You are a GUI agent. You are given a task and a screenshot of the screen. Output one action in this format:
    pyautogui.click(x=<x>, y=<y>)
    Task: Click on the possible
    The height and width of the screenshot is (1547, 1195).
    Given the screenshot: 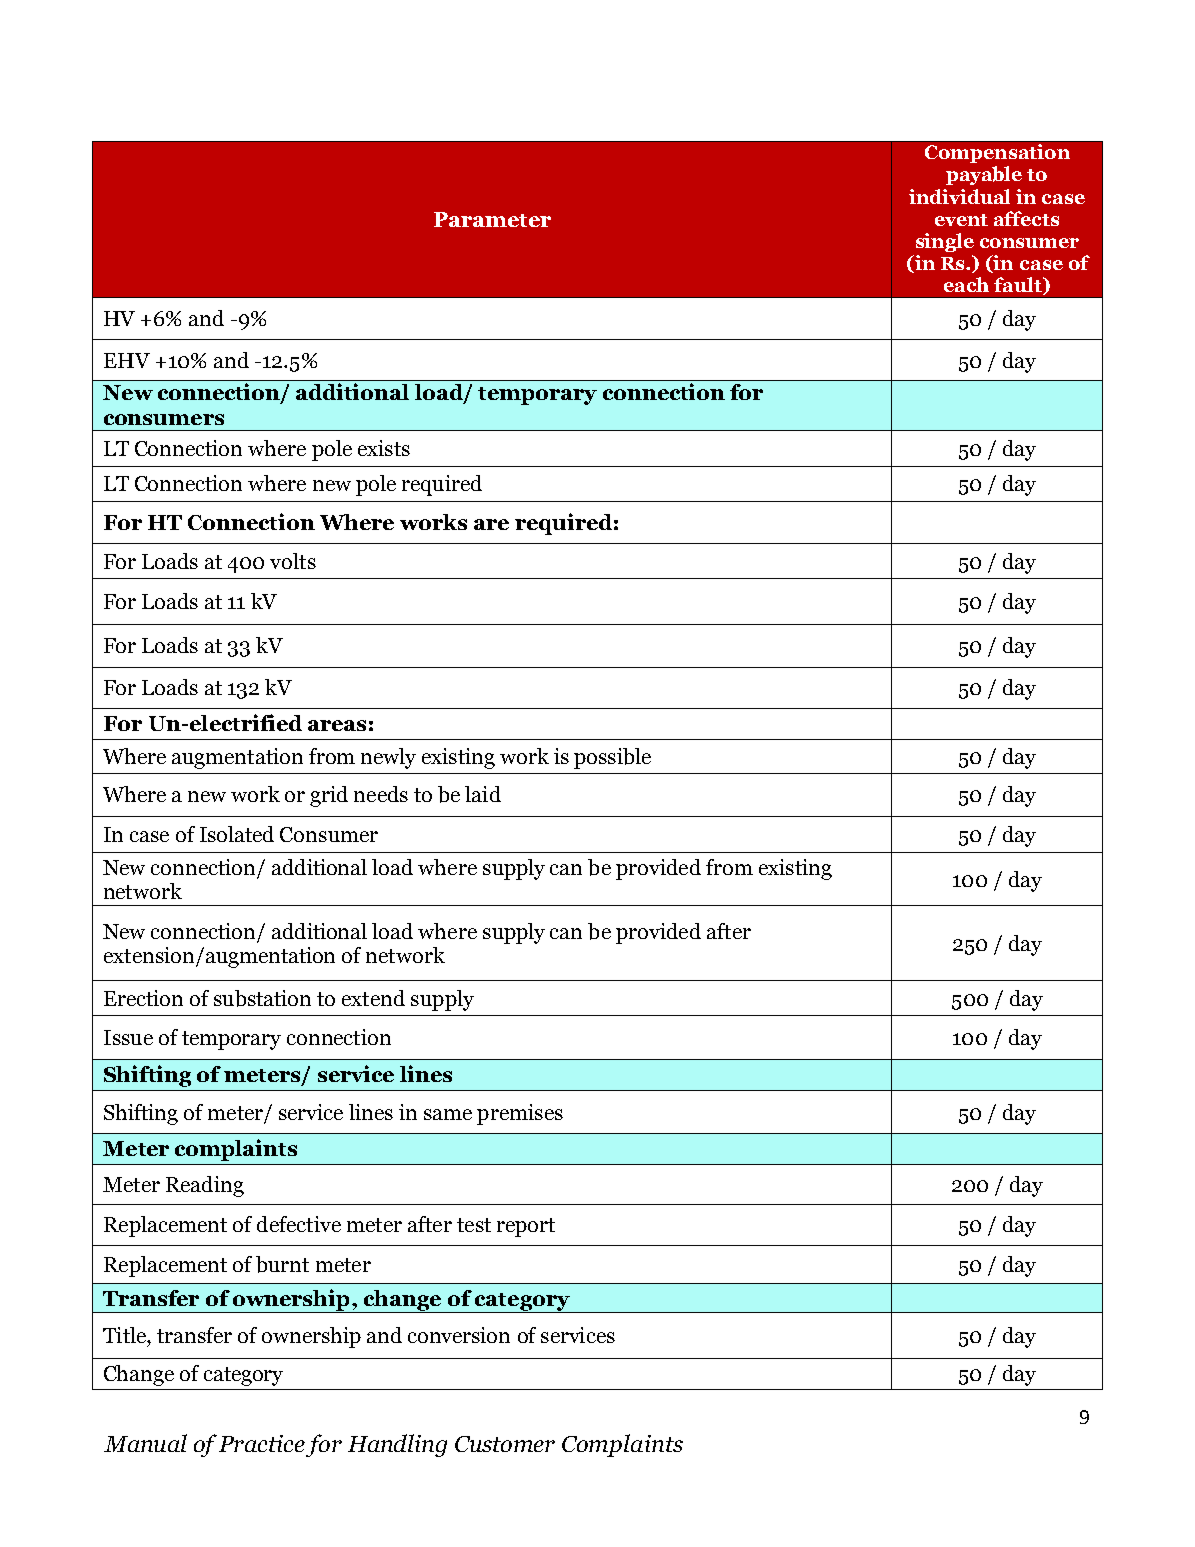 What is the action you would take?
    pyautogui.click(x=612, y=758)
